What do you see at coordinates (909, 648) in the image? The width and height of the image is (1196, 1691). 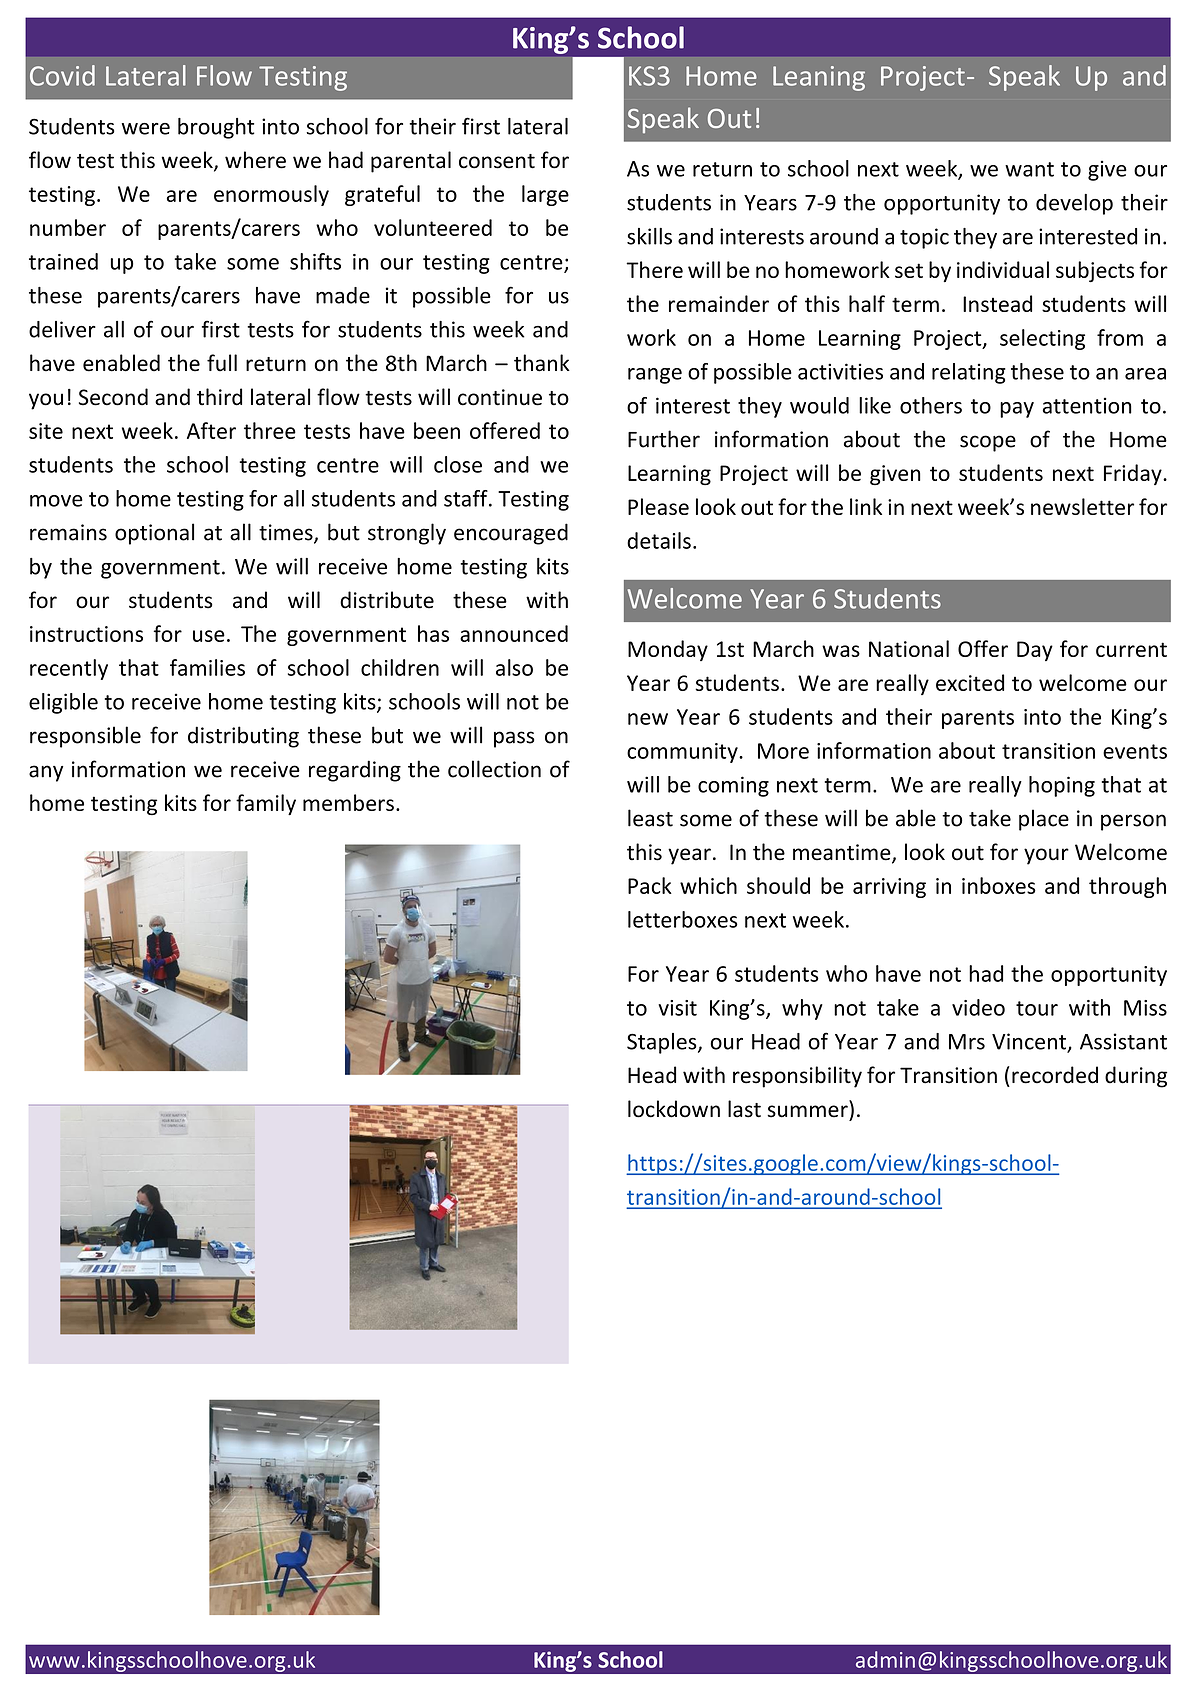 I see `National` at bounding box center [909, 648].
